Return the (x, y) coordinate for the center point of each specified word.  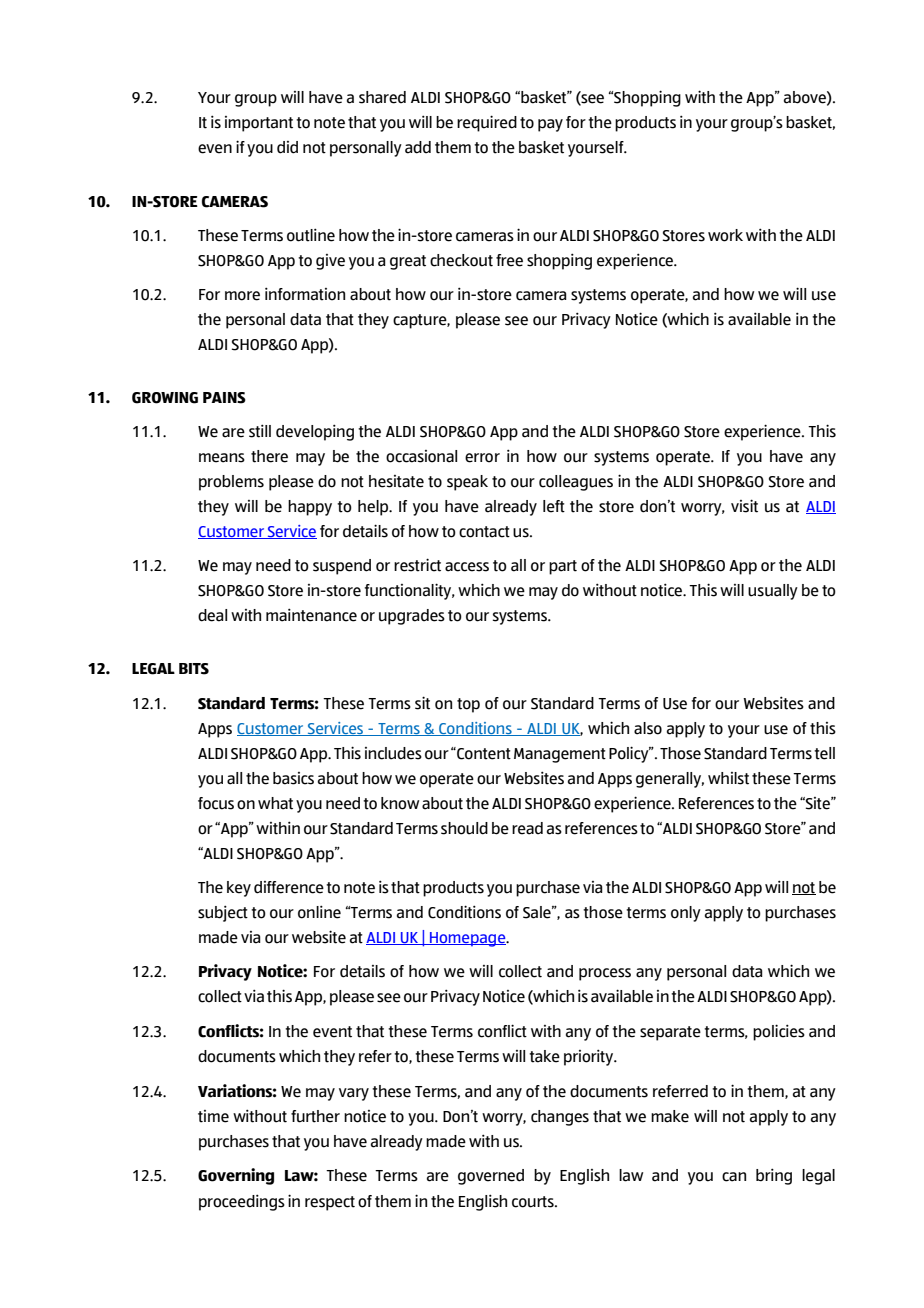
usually (773, 592)
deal (212, 615)
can (734, 1177)
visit (744, 506)
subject (223, 913)
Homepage (468, 939)
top (468, 705)
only (686, 914)
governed (491, 1177)
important (259, 124)
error (482, 458)
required (487, 123)
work (725, 235)
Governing (236, 1176)
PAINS (224, 398)
